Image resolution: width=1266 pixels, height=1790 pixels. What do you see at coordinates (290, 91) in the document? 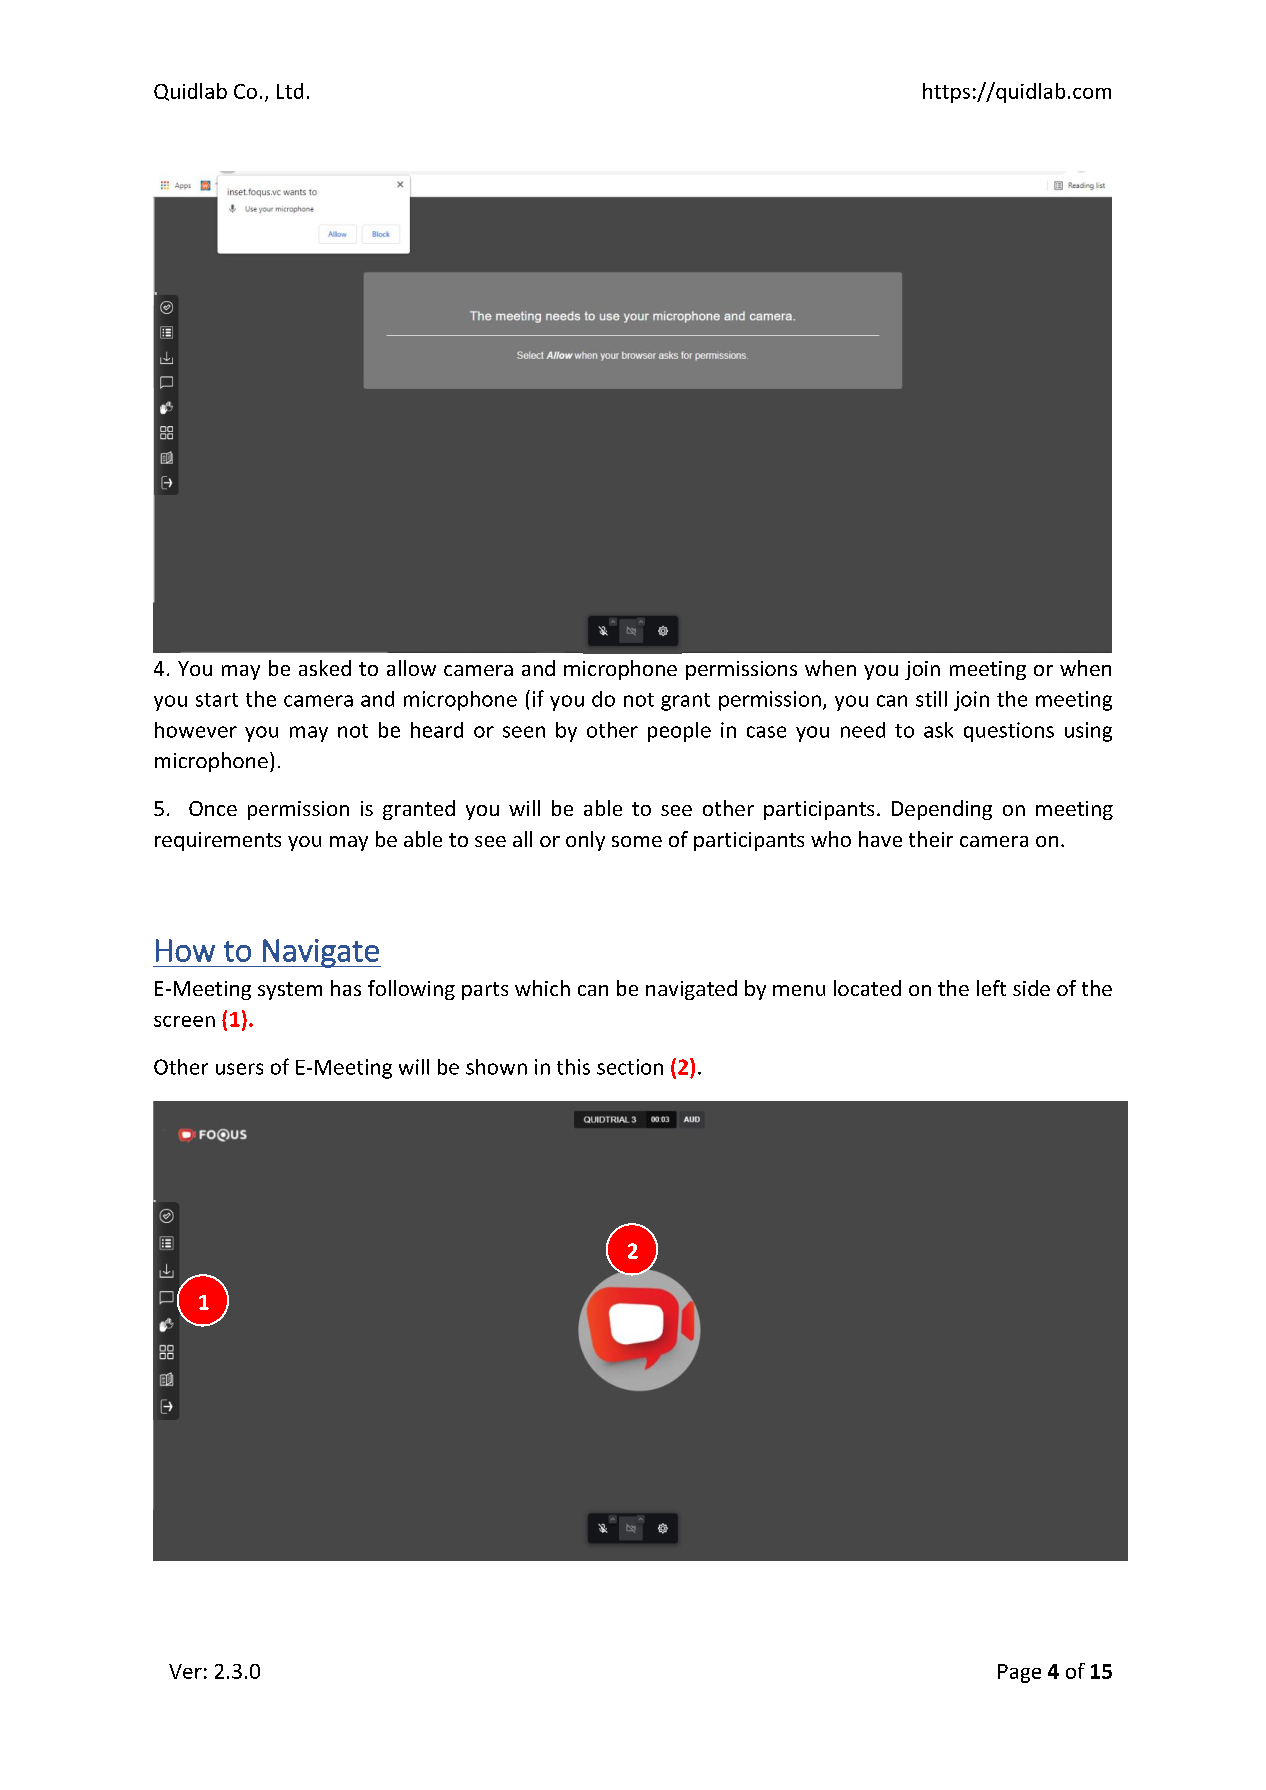
I see `Ltd` at bounding box center [290, 91].
